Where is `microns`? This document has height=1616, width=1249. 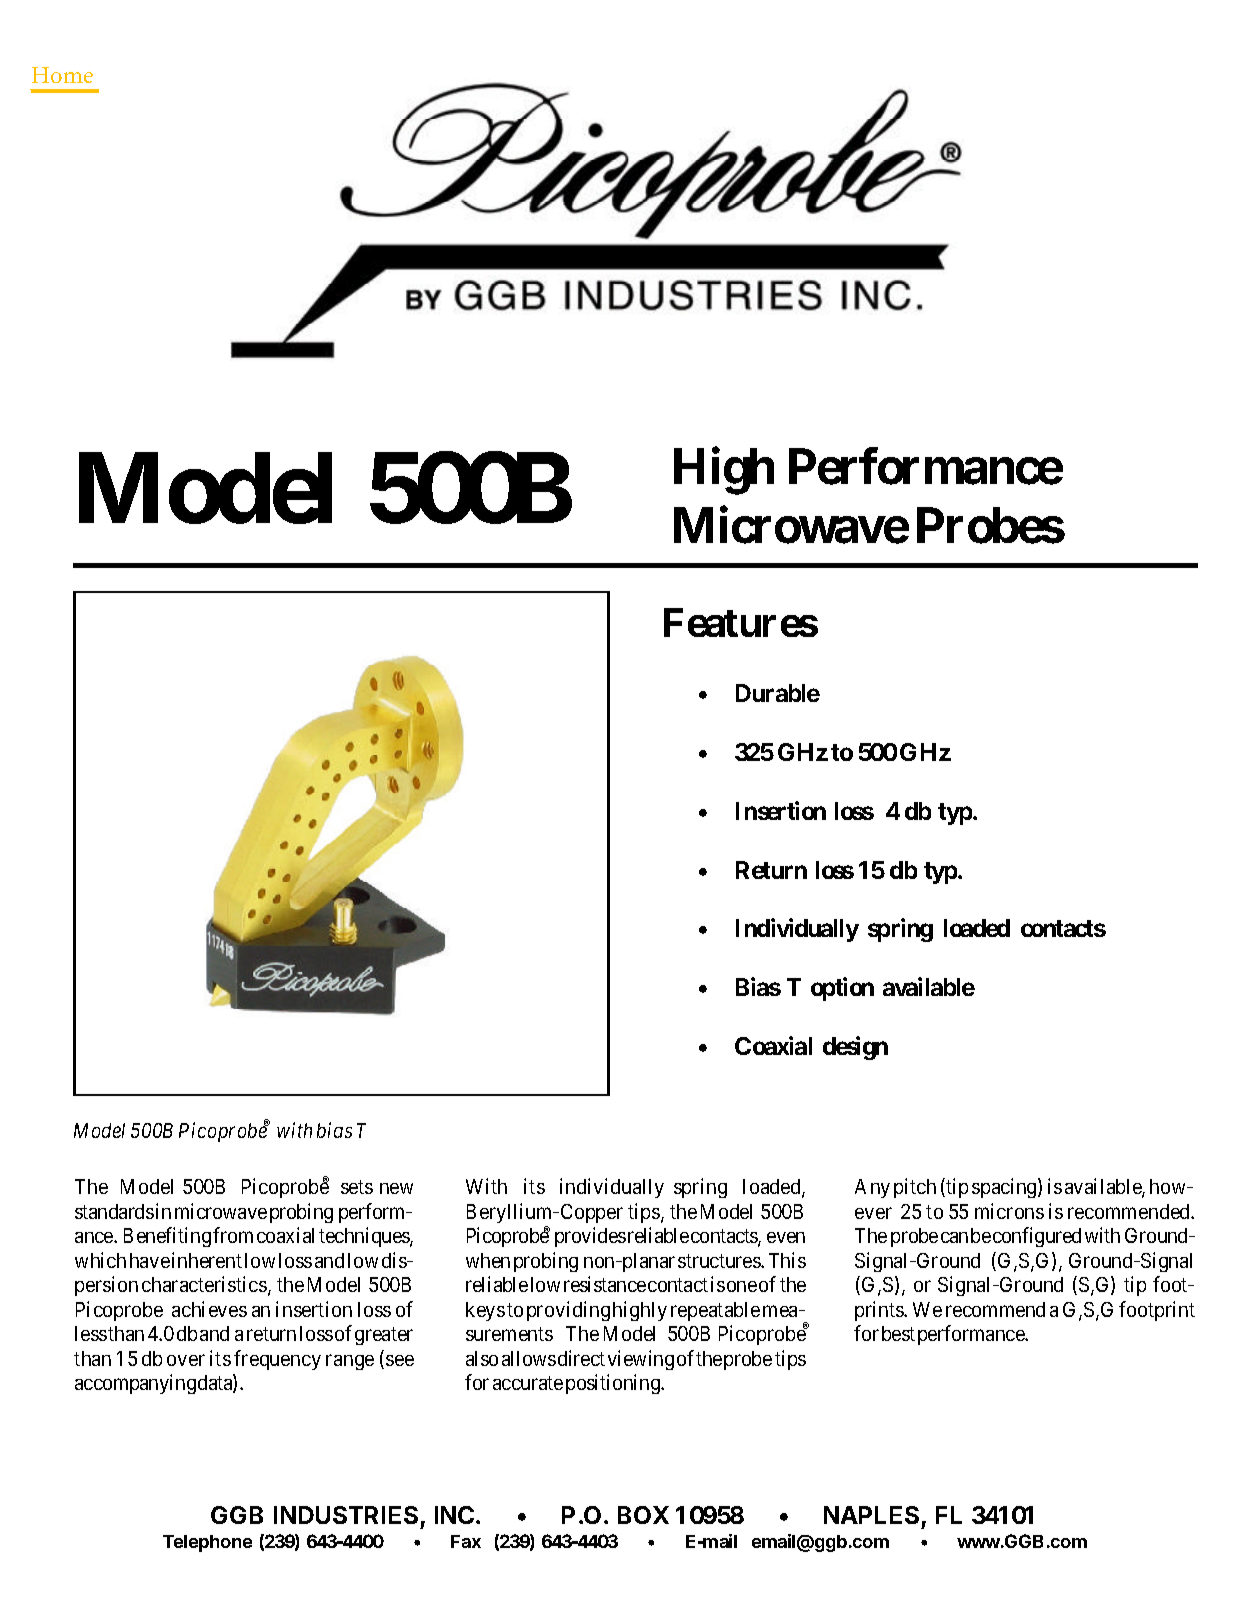 microns is located at coordinates (1009, 1211).
